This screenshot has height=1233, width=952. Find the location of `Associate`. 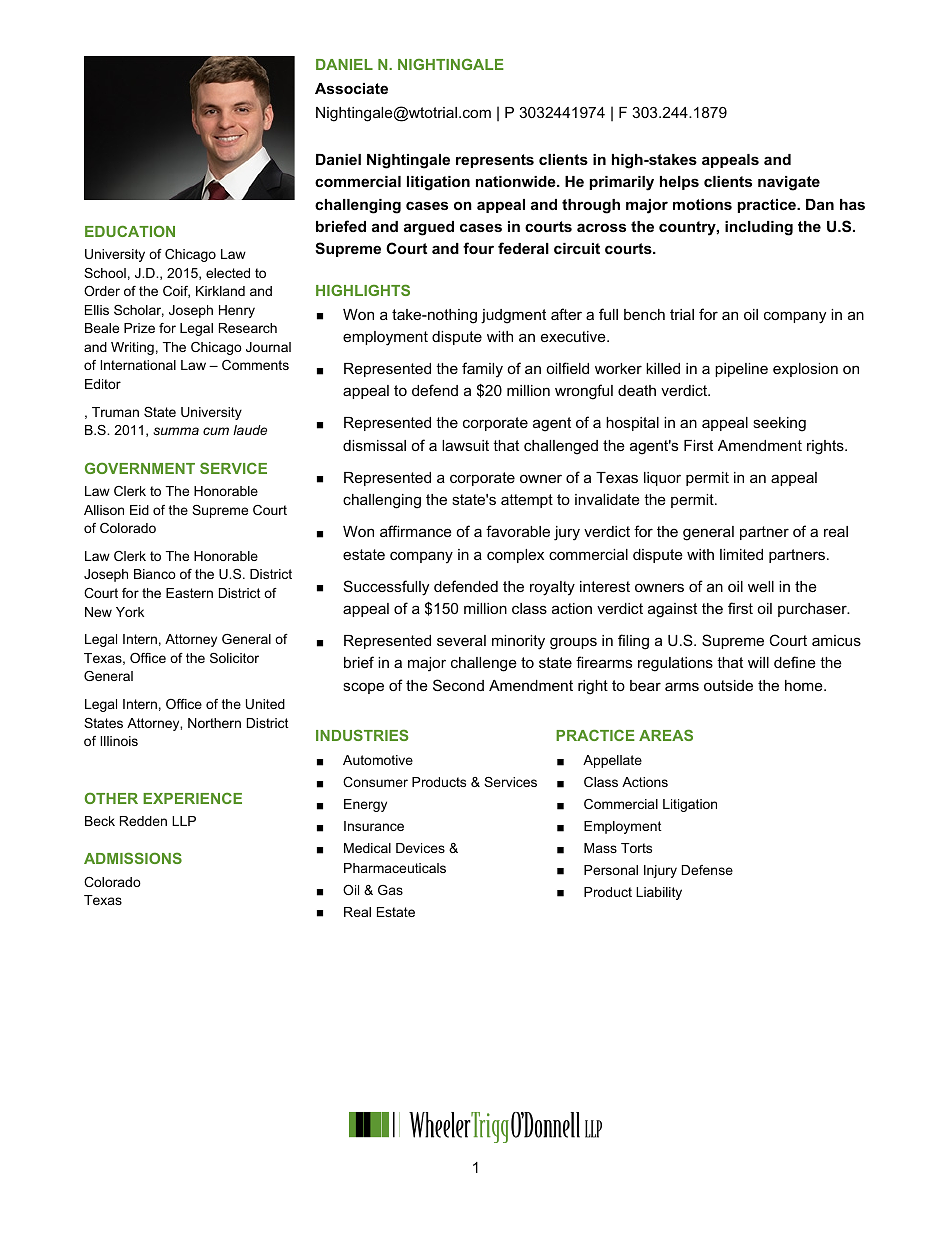

Associate is located at coordinates (351, 88).
